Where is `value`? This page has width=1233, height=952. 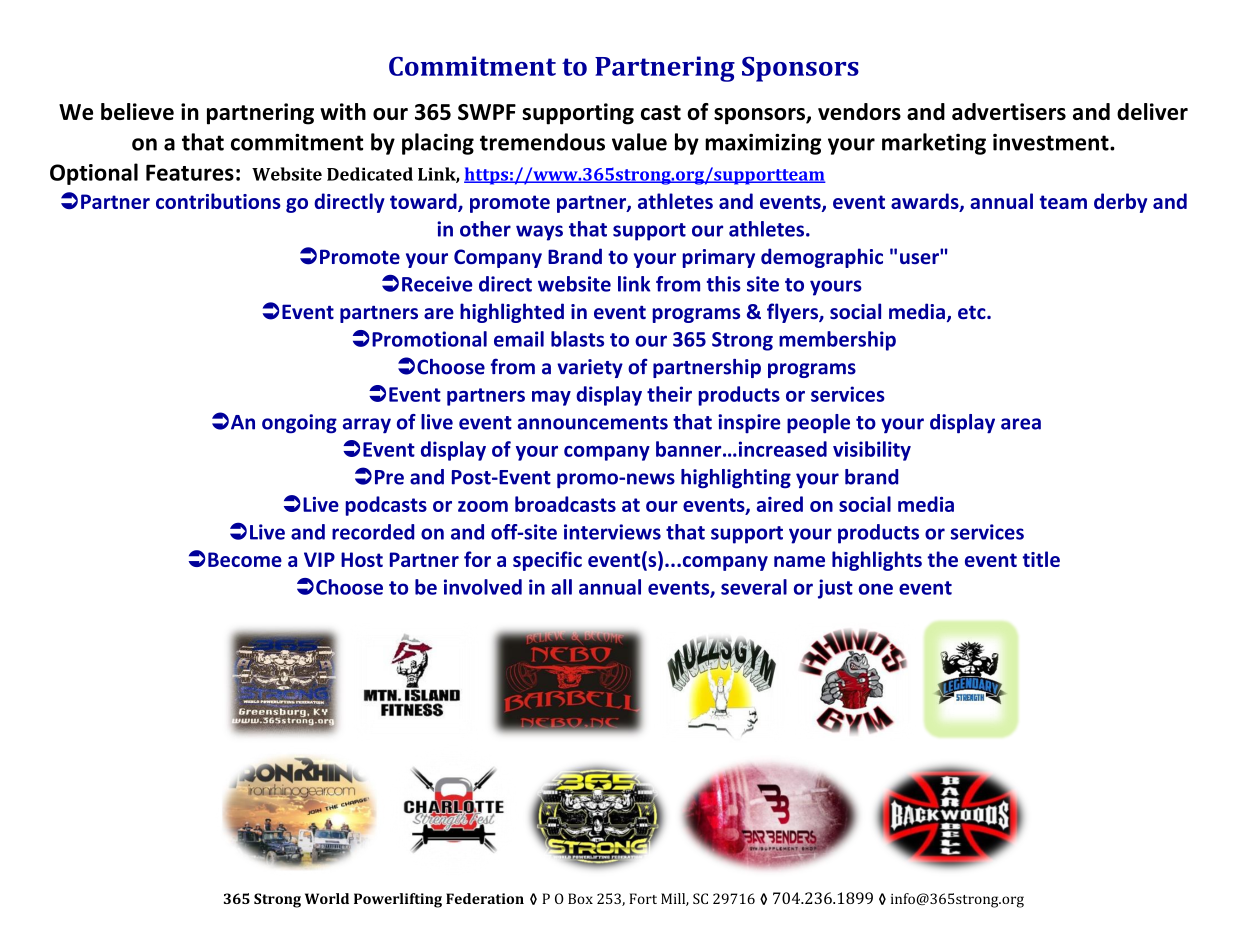
value is located at coordinates (639, 142).
